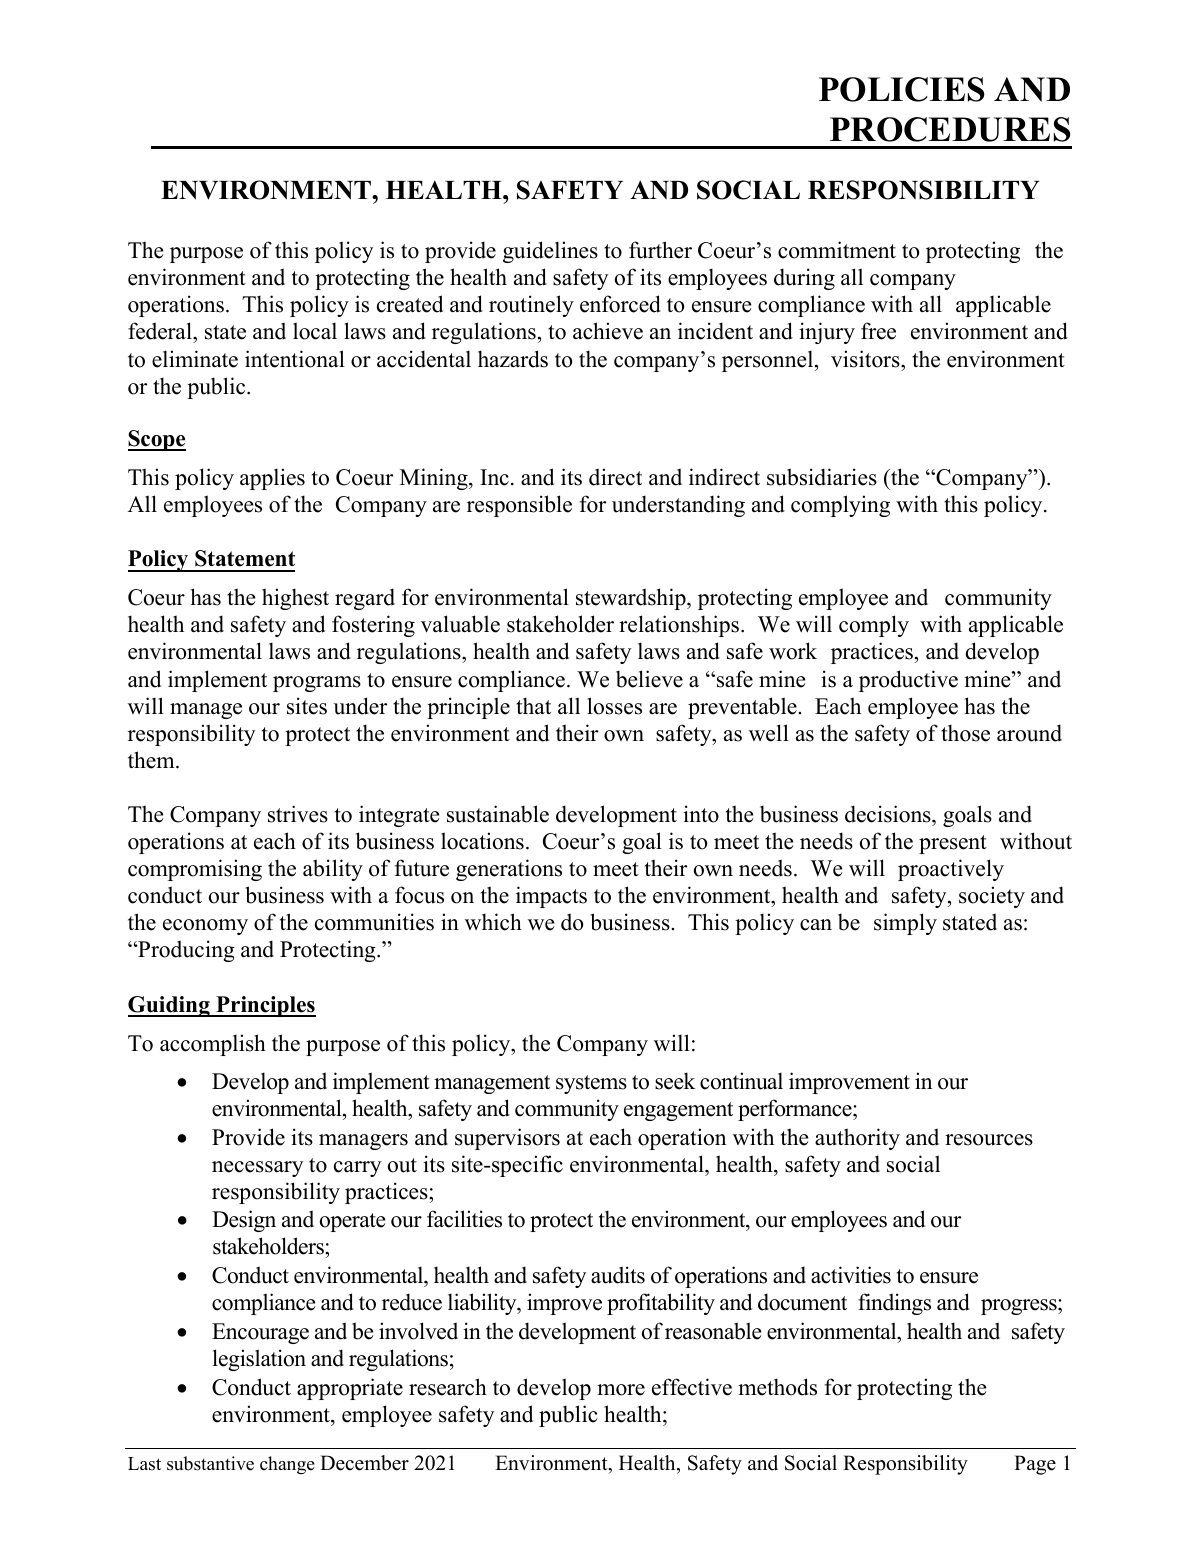 The image size is (1201, 1554). What do you see at coordinates (614, 706) in the screenshot?
I see `losses` at bounding box center [614, 706].
